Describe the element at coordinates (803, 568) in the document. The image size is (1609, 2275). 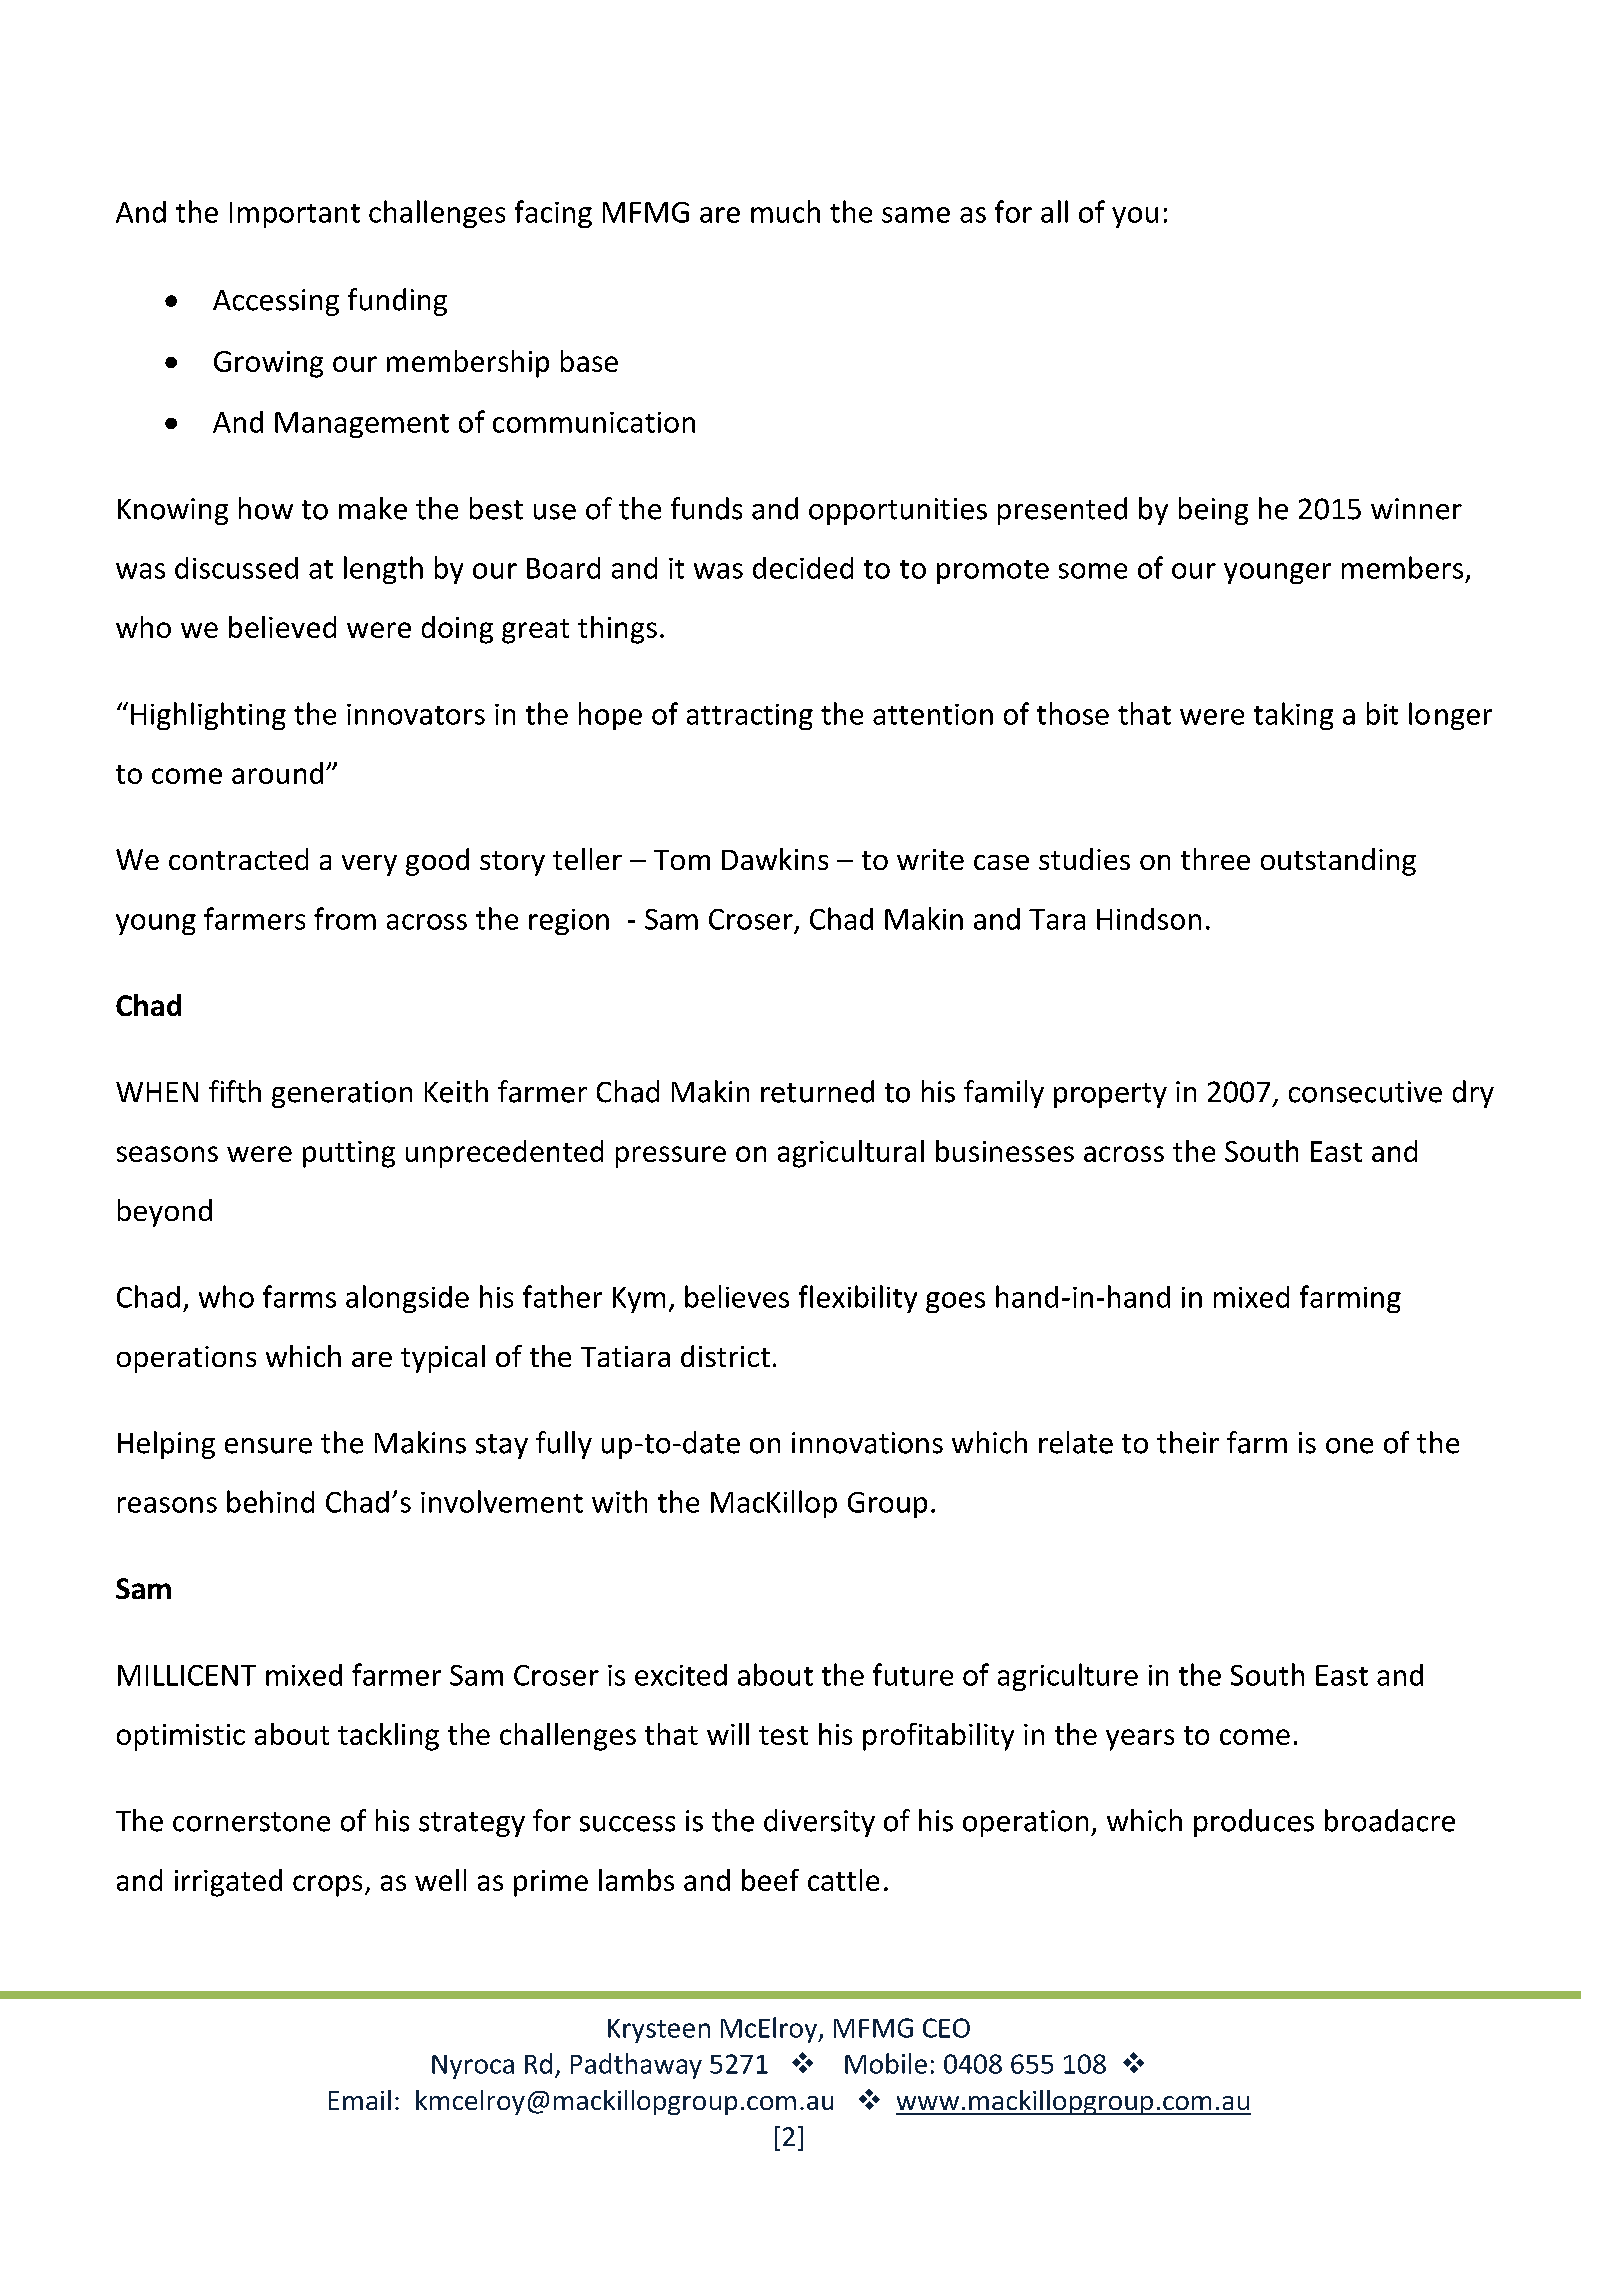
I see `decided` at that location.
